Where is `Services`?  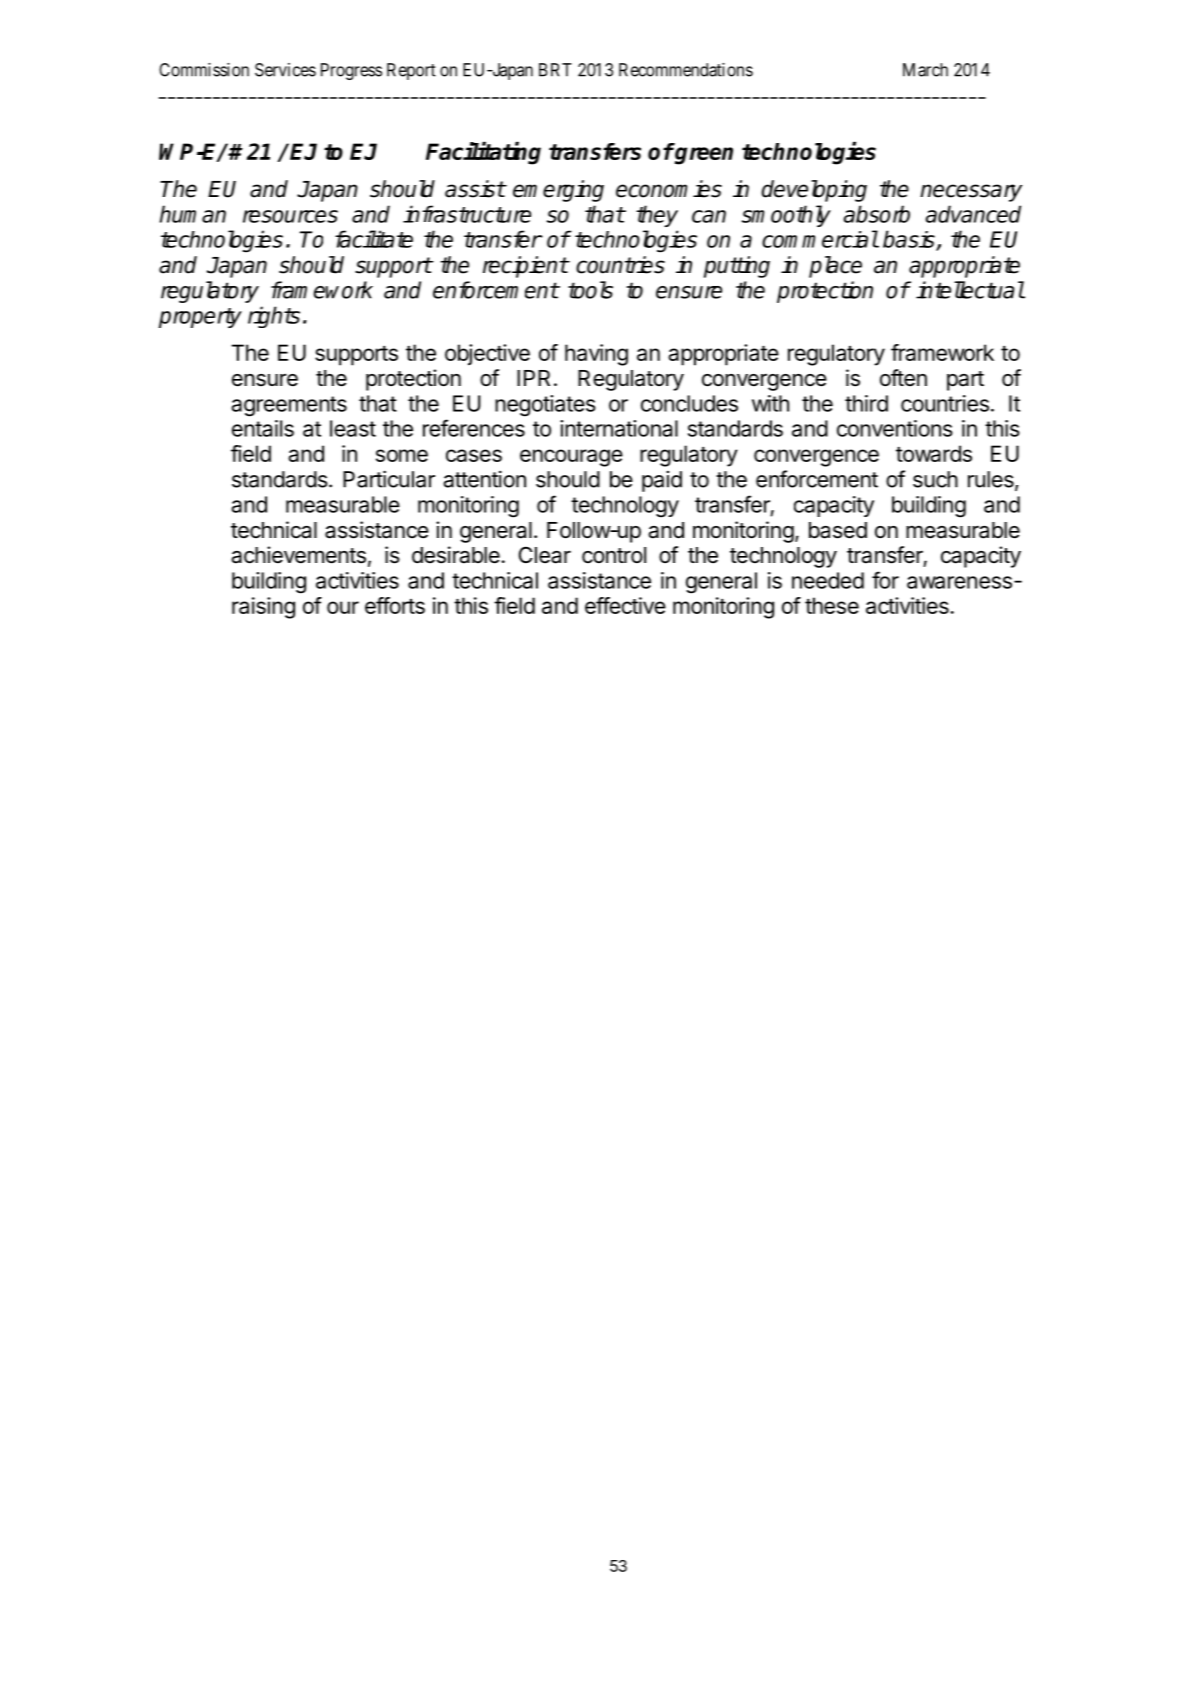 Services is located at coordinates (285, 70).
